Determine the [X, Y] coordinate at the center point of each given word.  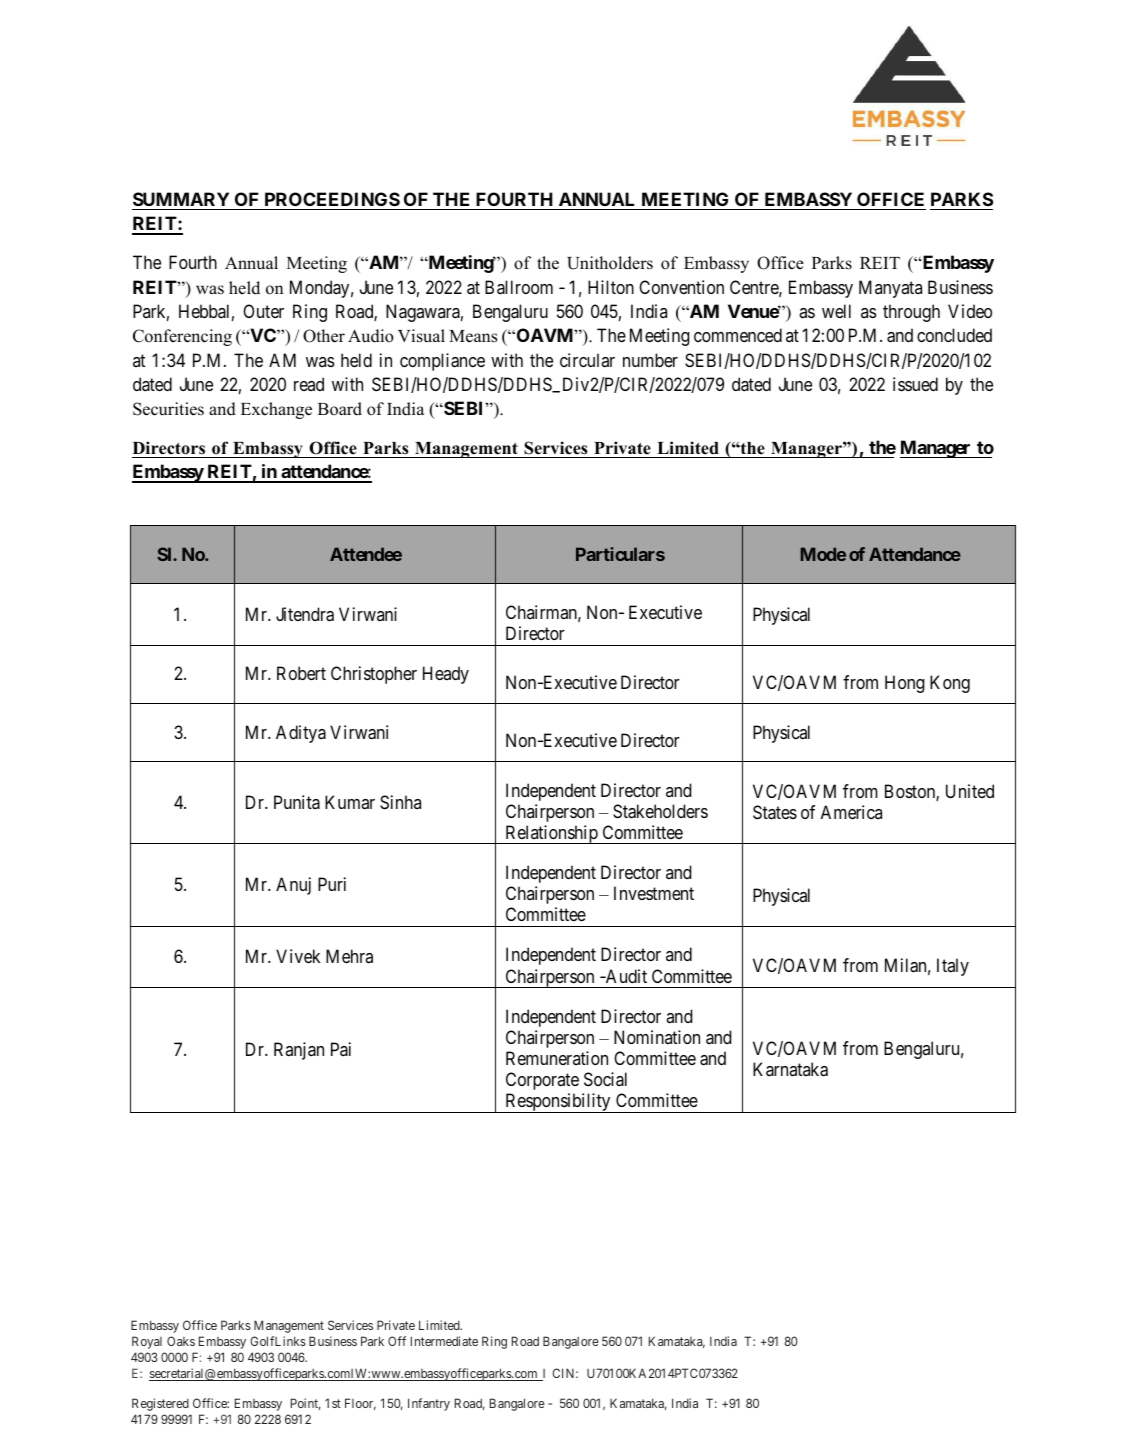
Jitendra [305, 614]
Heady [446, 675]
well [836, 311]
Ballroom [519, 287]
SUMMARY [181, 199]
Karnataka [790, 1069]
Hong [905, 684]
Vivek [298, 956]
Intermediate [444, 1341]
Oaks [181, 1341]
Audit [625, 976]
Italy [953, 967]
